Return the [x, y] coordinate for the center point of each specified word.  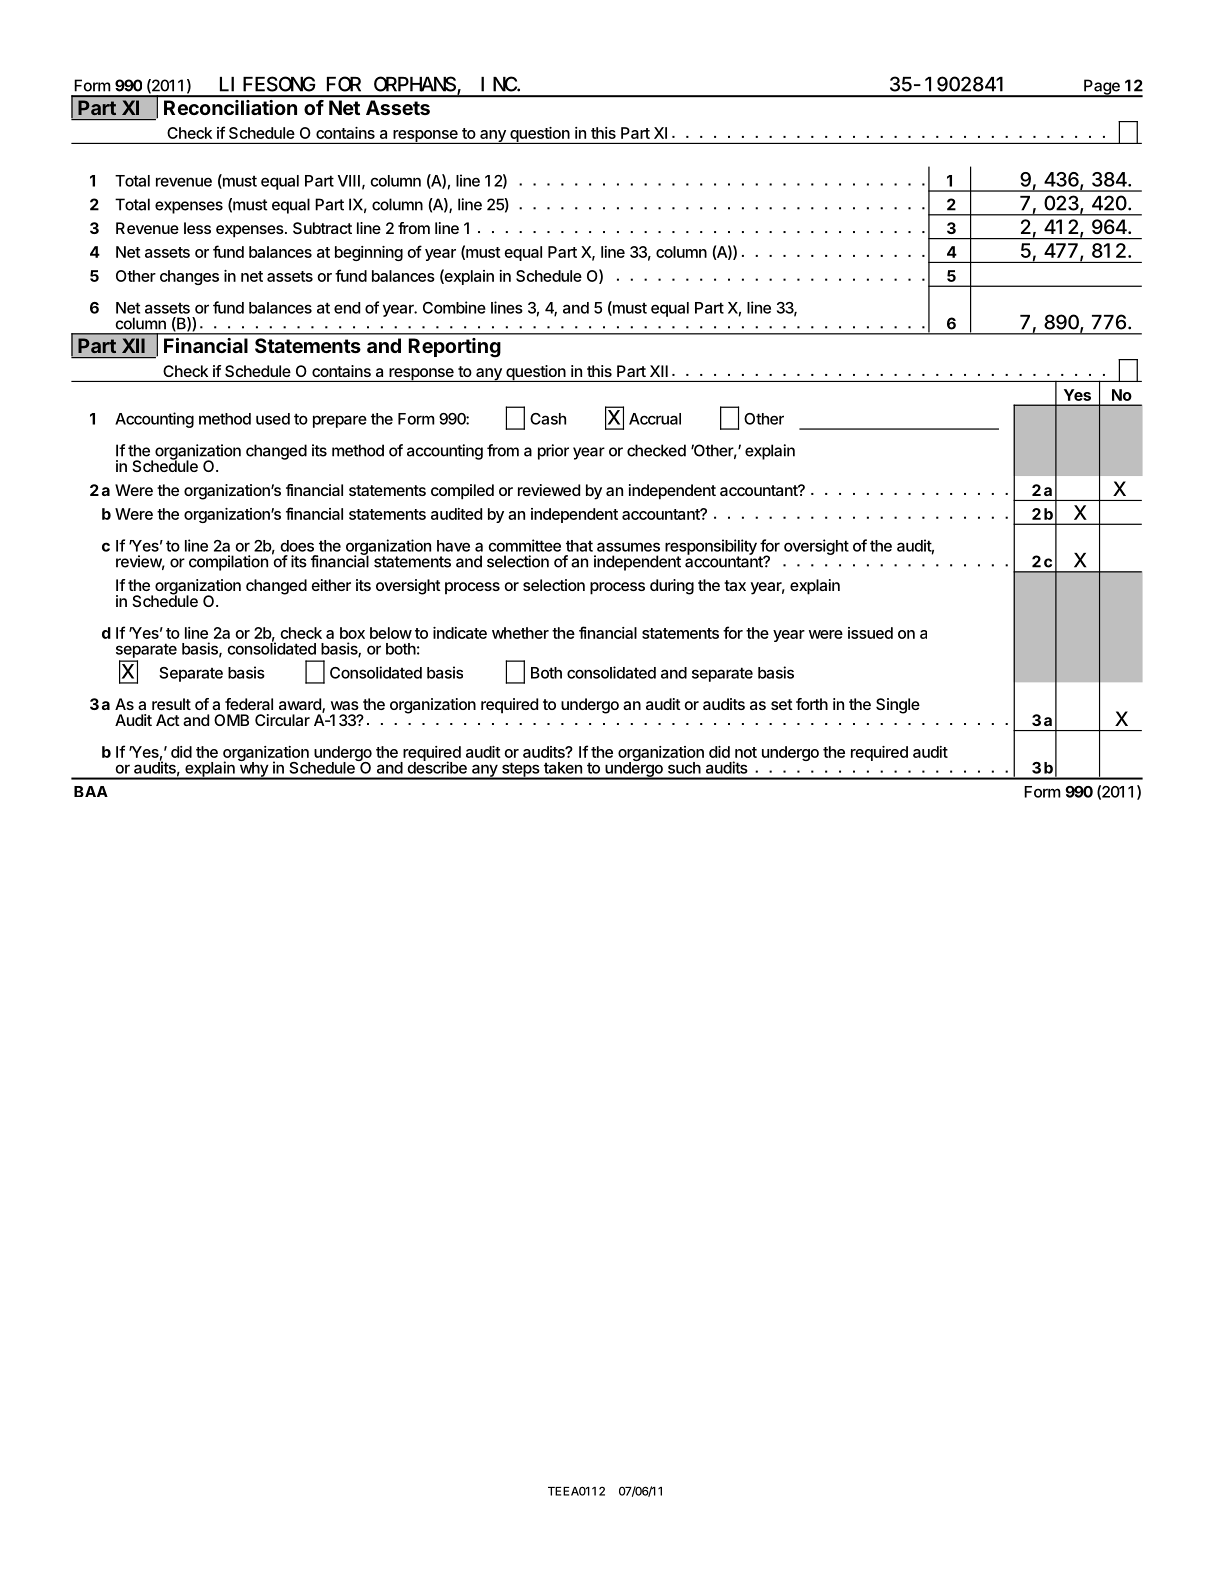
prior [553, 452]
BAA [91, 791]
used [273, 419]
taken [563, 768]
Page [1102, 88]
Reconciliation [230, 107]
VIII [349, 181]
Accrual [655, 419]
